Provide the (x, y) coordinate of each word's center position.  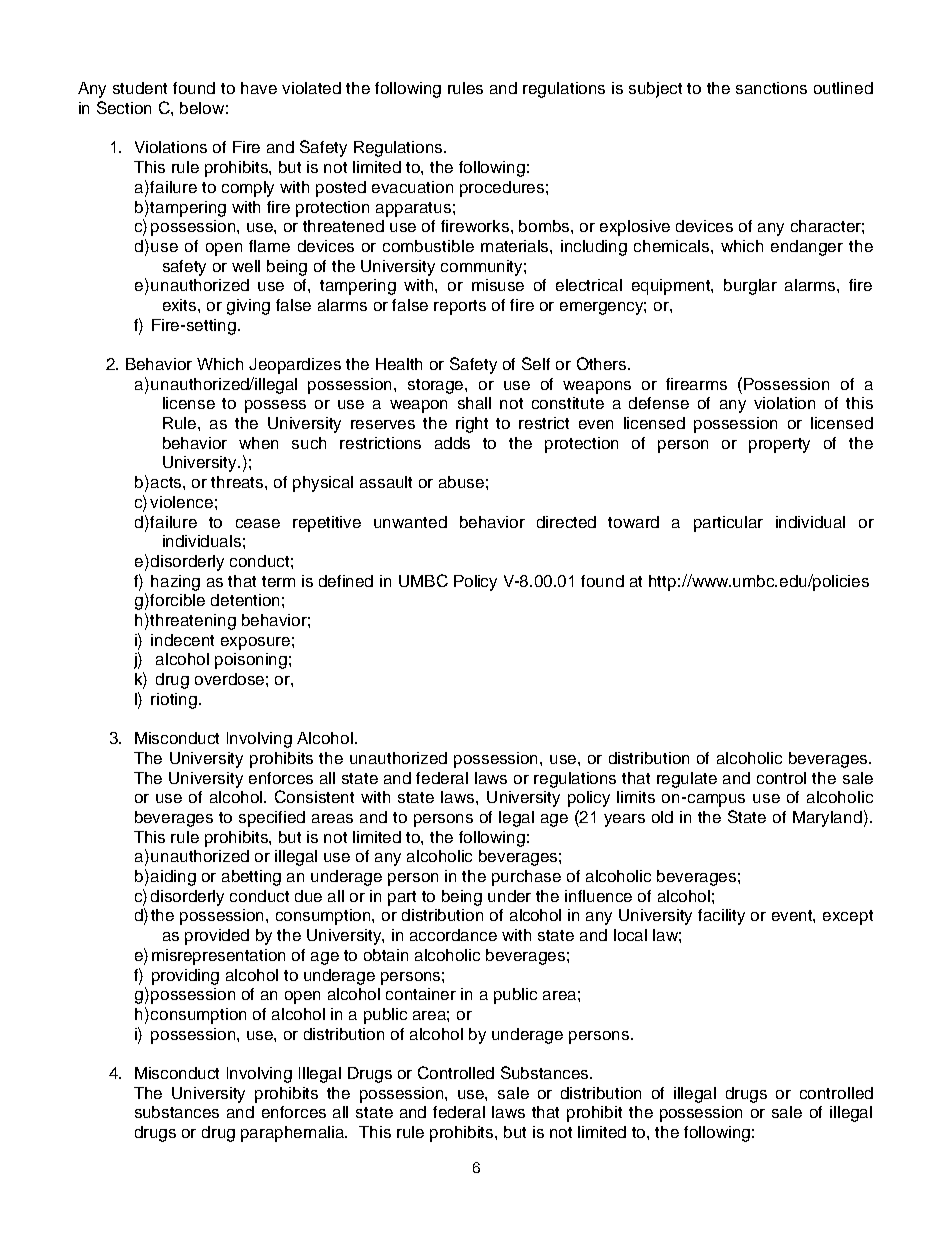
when (258, 443)
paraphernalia (294, 1134)
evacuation (412, 187)
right (472, 425)
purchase (526, 878)
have (259, 88)
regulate (687, 780)
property (779, 445)
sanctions (771, 88)
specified (272, 819)
